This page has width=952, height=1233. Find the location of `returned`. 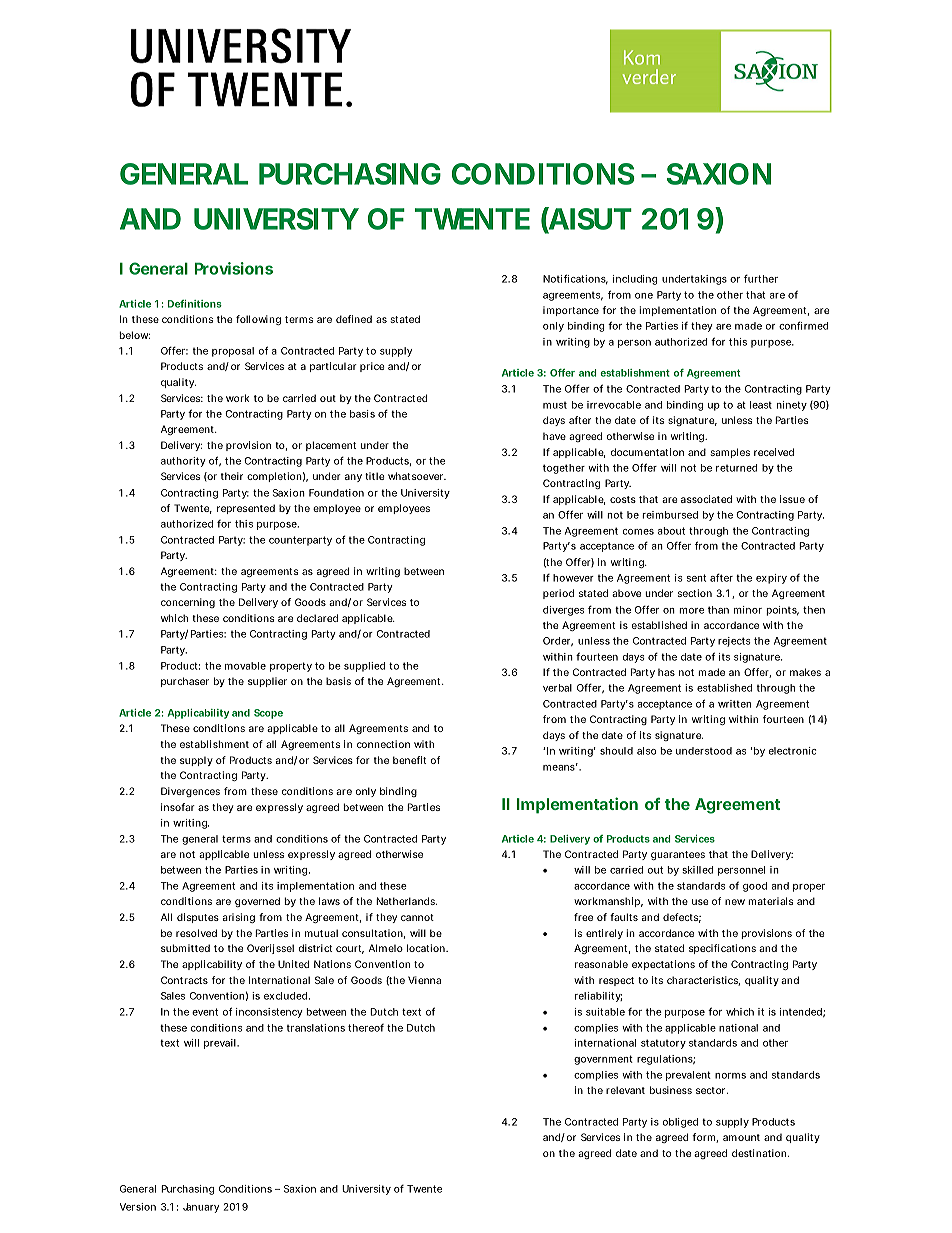

returned is located at coordinates (736, 468).
